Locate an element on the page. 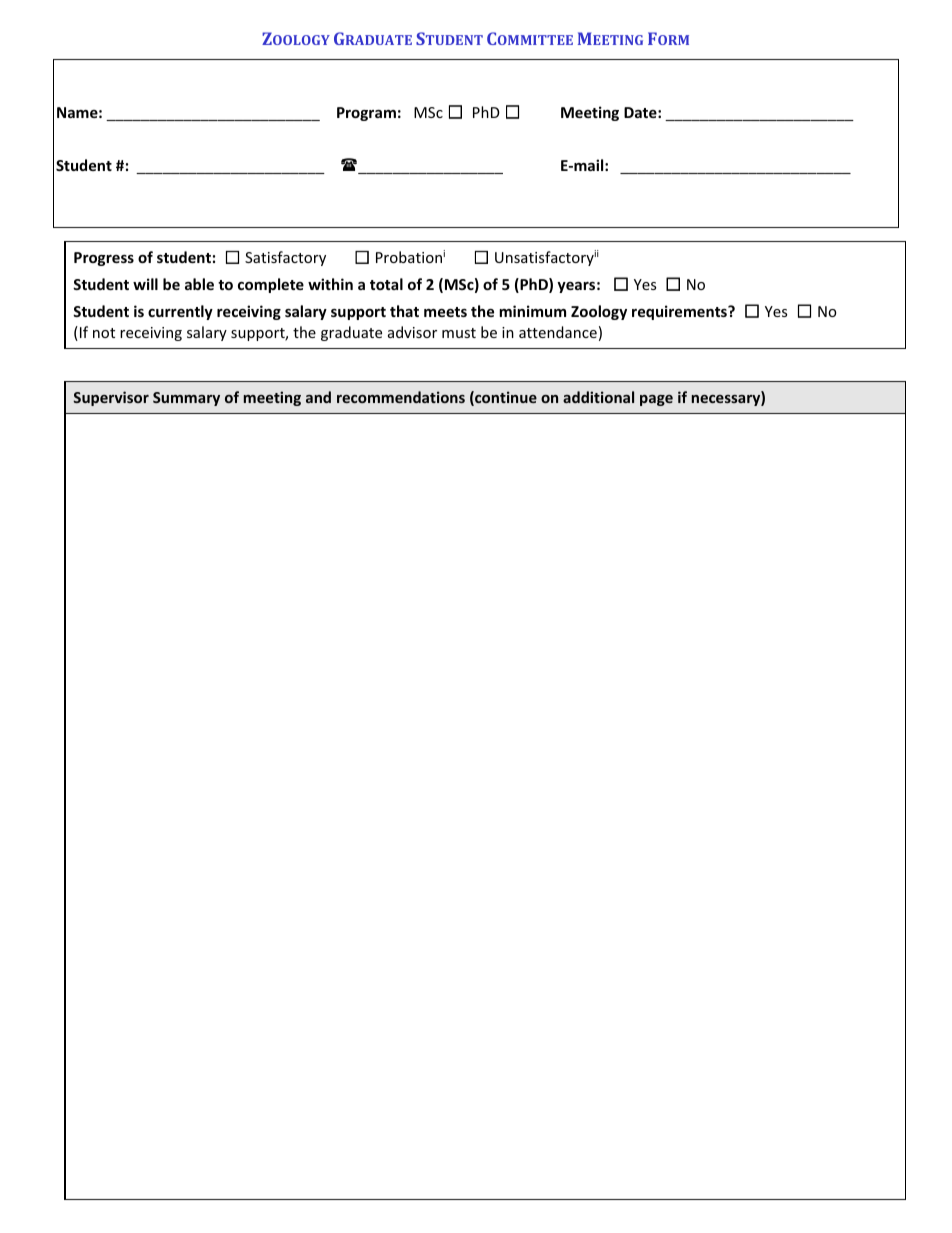  Program is located at coordinates (366, 114).
